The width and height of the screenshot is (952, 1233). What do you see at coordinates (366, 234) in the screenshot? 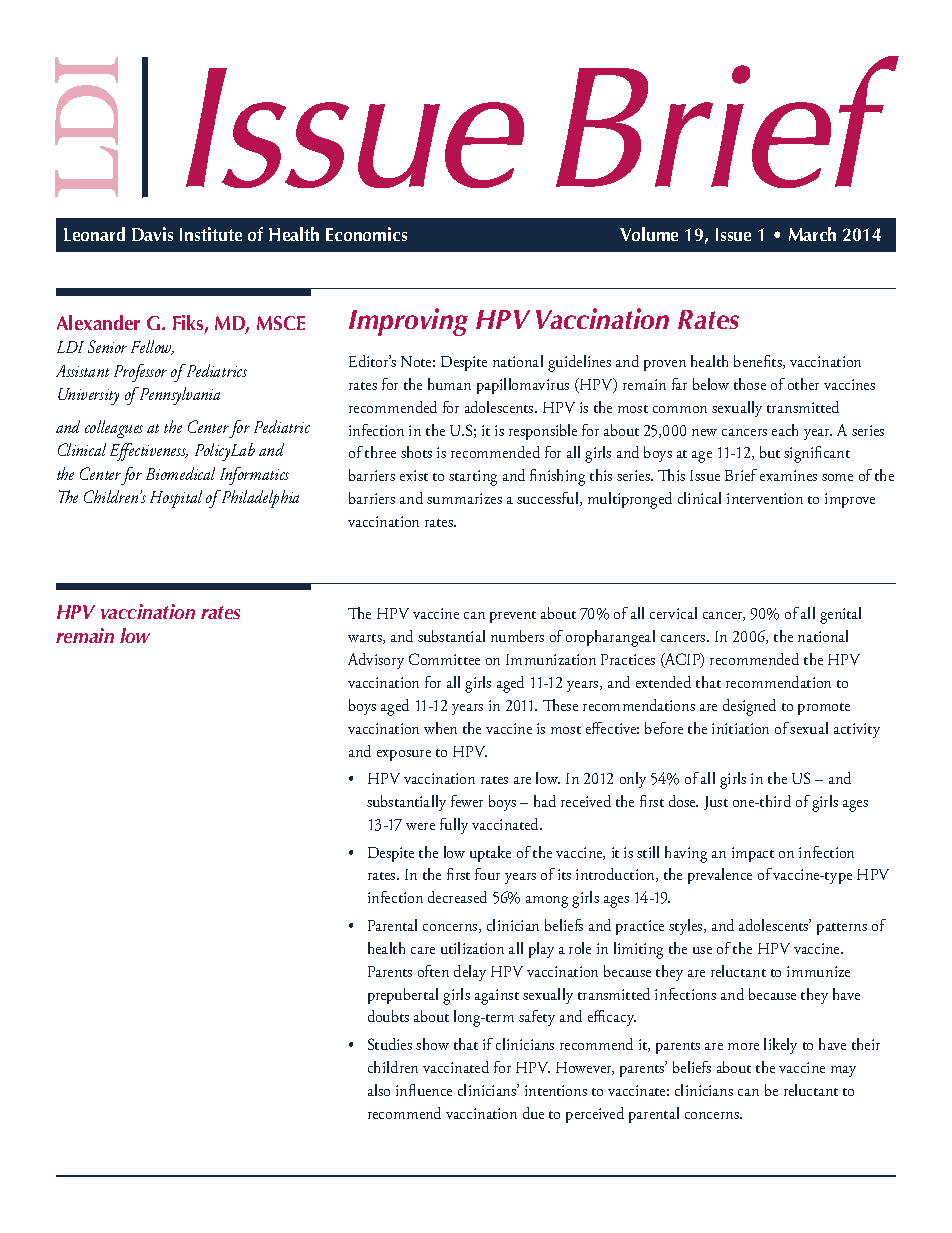
I see `Economics` at bounding box center [366, 234].
